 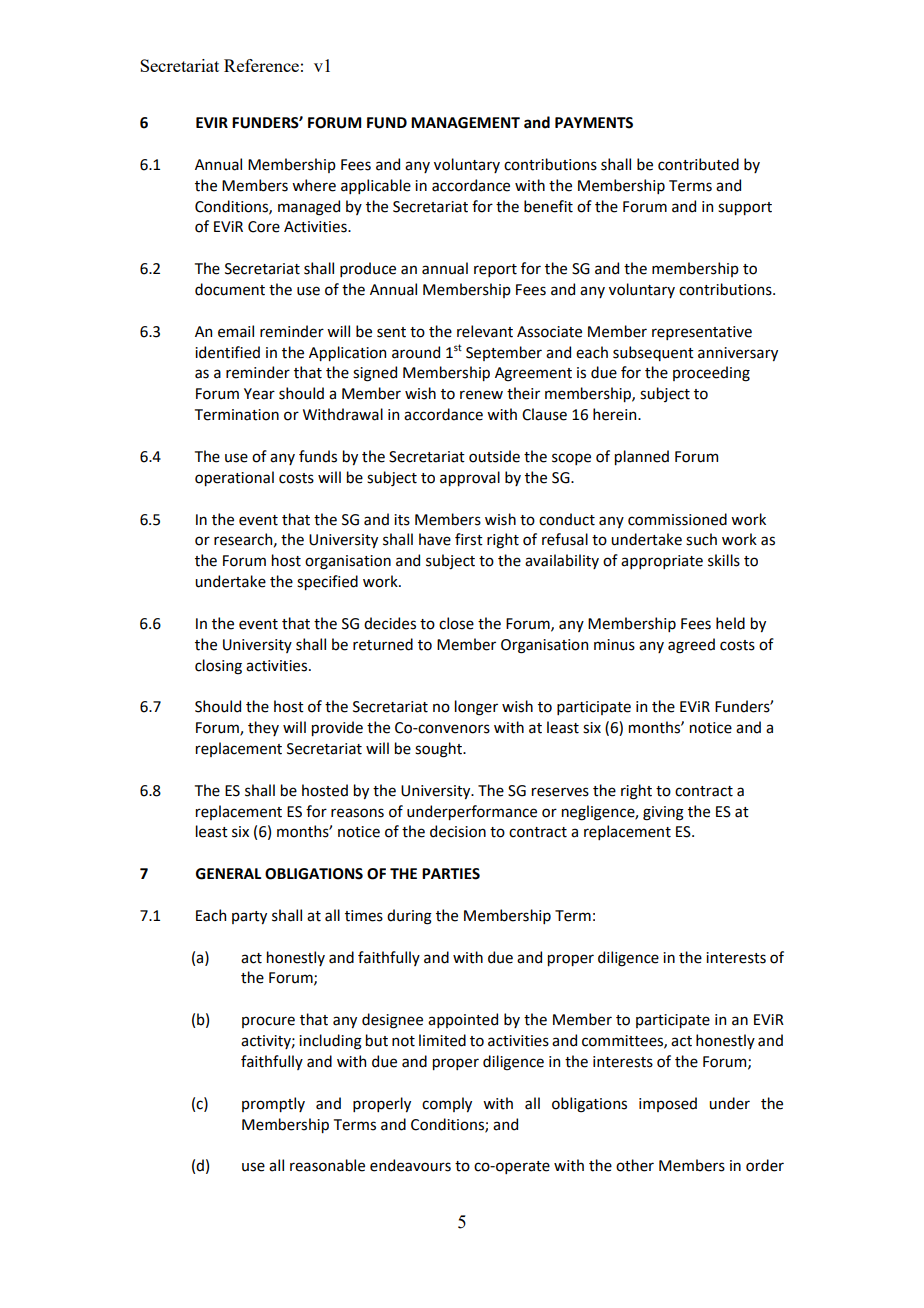 What do you see at coordinates (273, 1104) in the page?
I see `promptly` at bounding box center [273, 1104].
